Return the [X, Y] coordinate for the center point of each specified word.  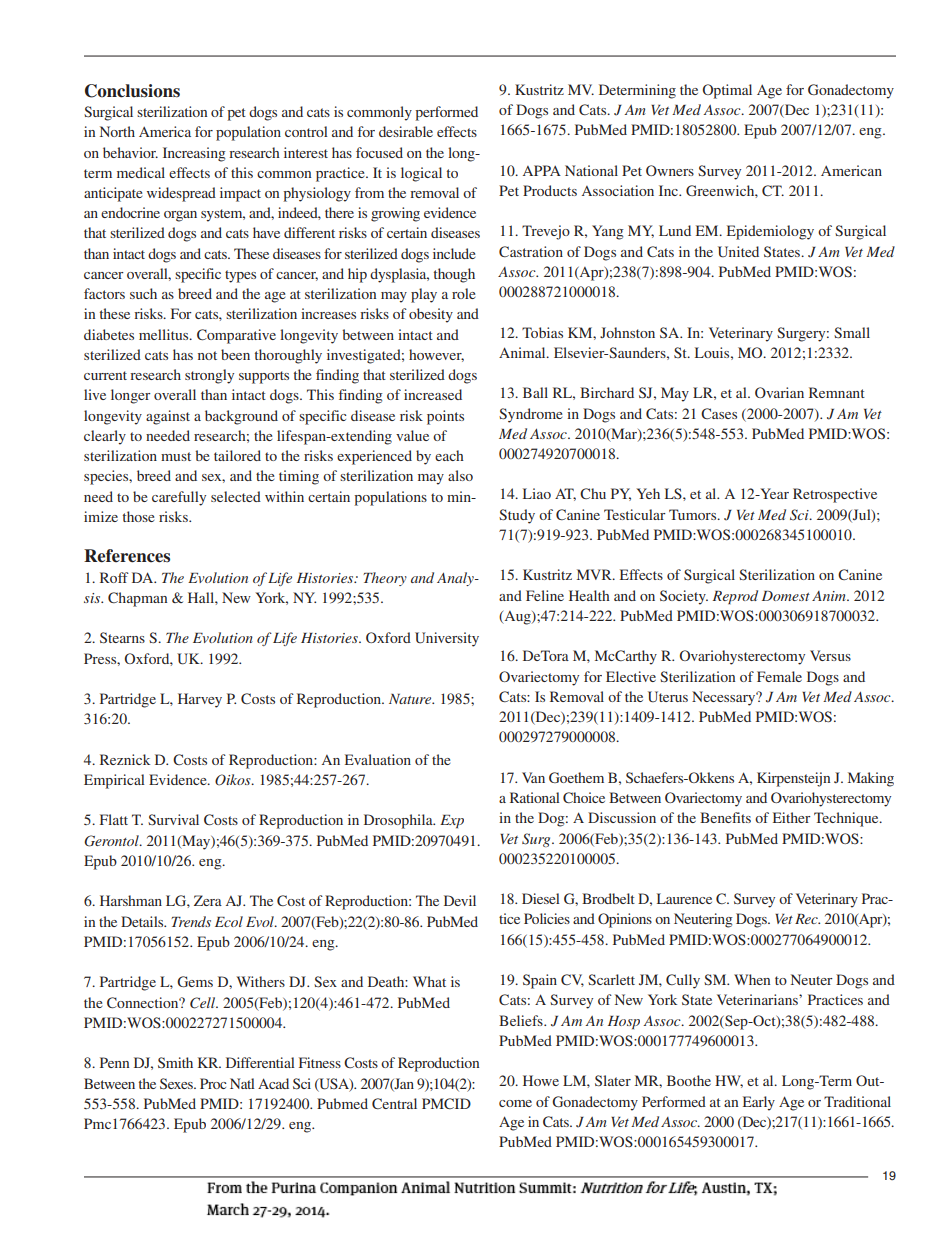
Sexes [177, 1083]
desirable [406, 131]
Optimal [727, 91]
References [127, 556]
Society [684, 597]
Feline [545, 595]
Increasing [194, 154]
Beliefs [522, 1020]
